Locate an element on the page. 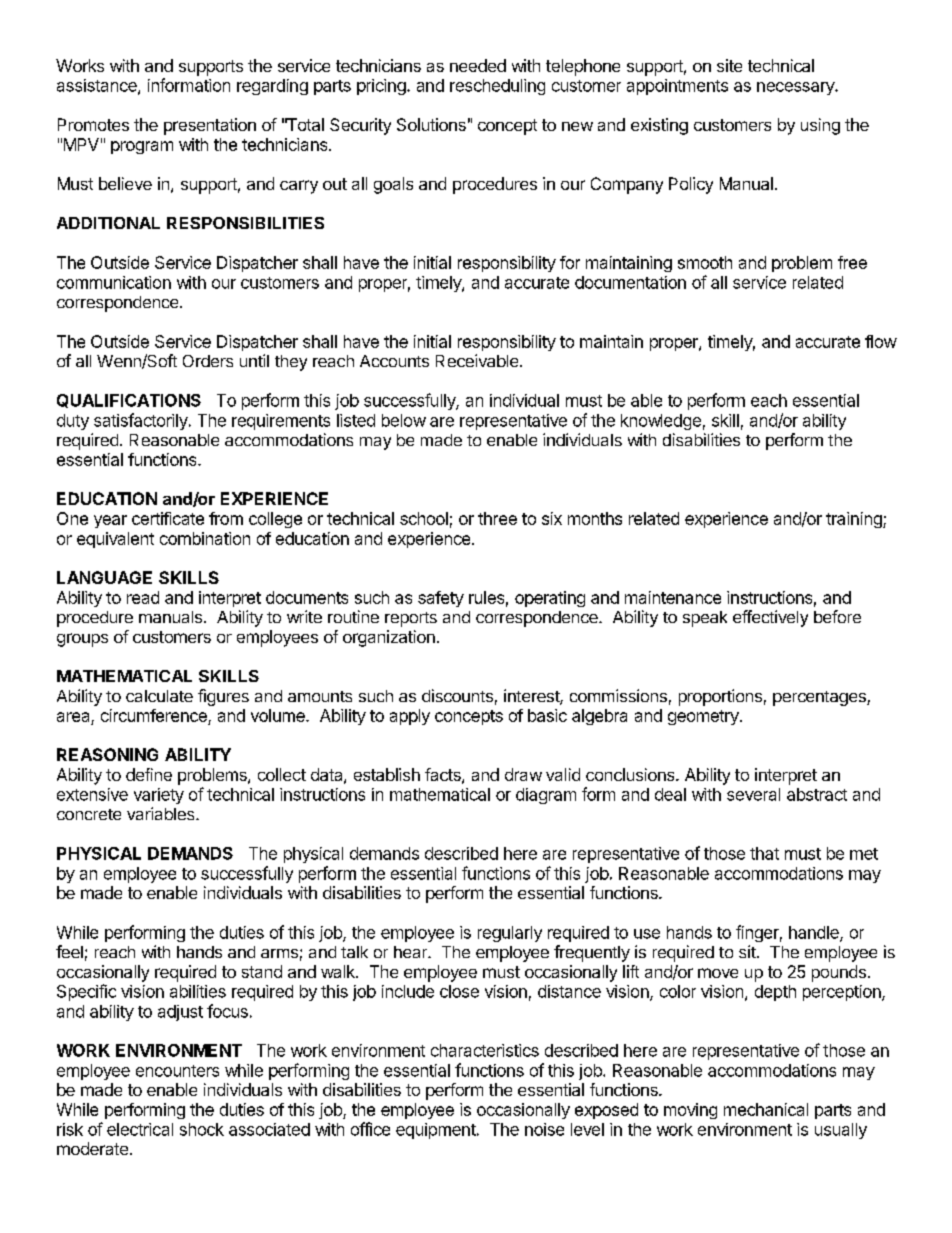 Image resolution: width=952 pixels, height=1233 pixels. handle is located at coordinates (815, 933).
